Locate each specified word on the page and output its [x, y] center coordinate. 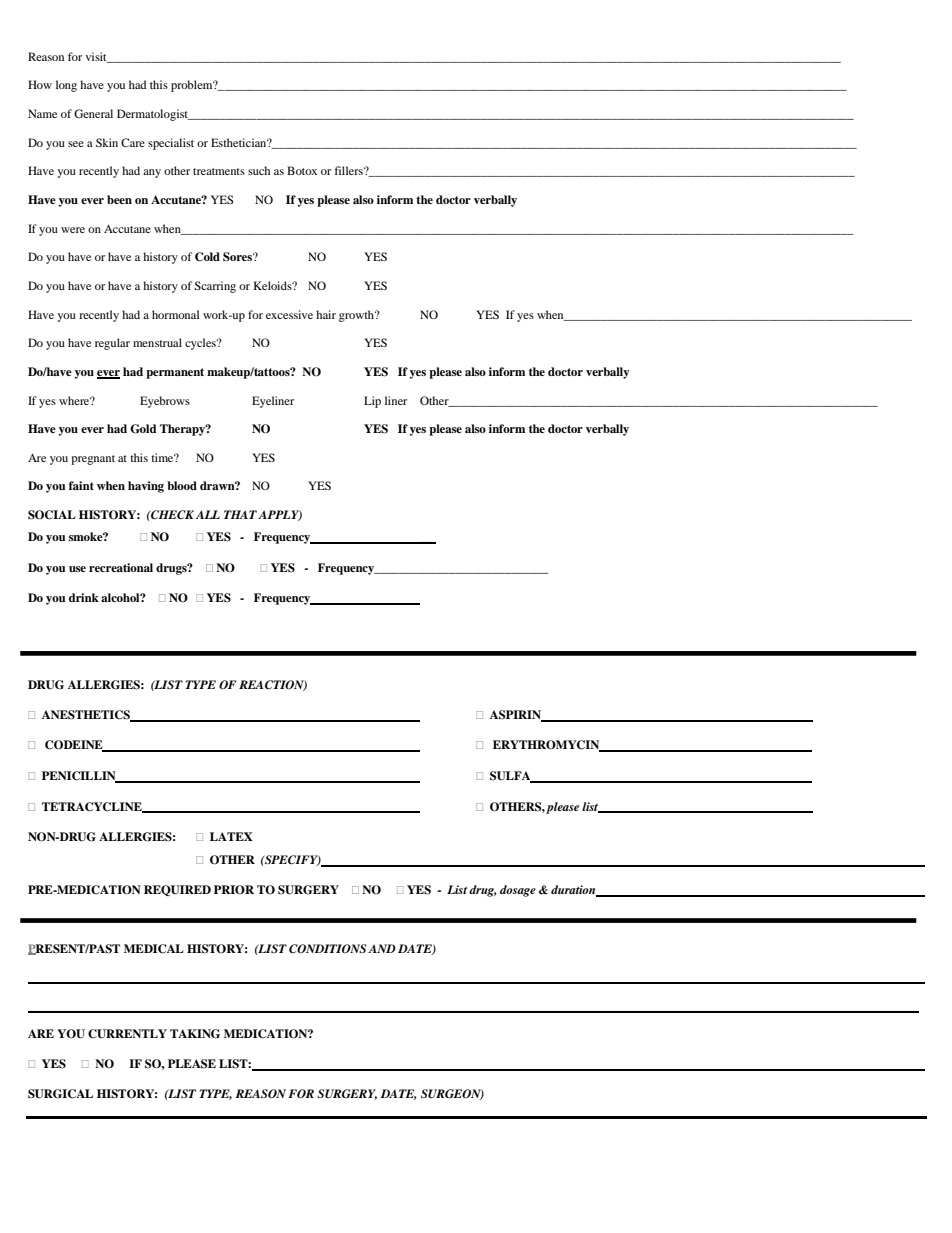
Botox [302, 170]
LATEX [231, 836]
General [93, 113]
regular [112, 344]
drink [84, 597]
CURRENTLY [127, 1034]
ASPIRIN [516, 716]
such [259, 170]
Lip [372, 402]
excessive [289, 314]
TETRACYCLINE [93, 807]
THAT [240, 514]
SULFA [511, 777]
